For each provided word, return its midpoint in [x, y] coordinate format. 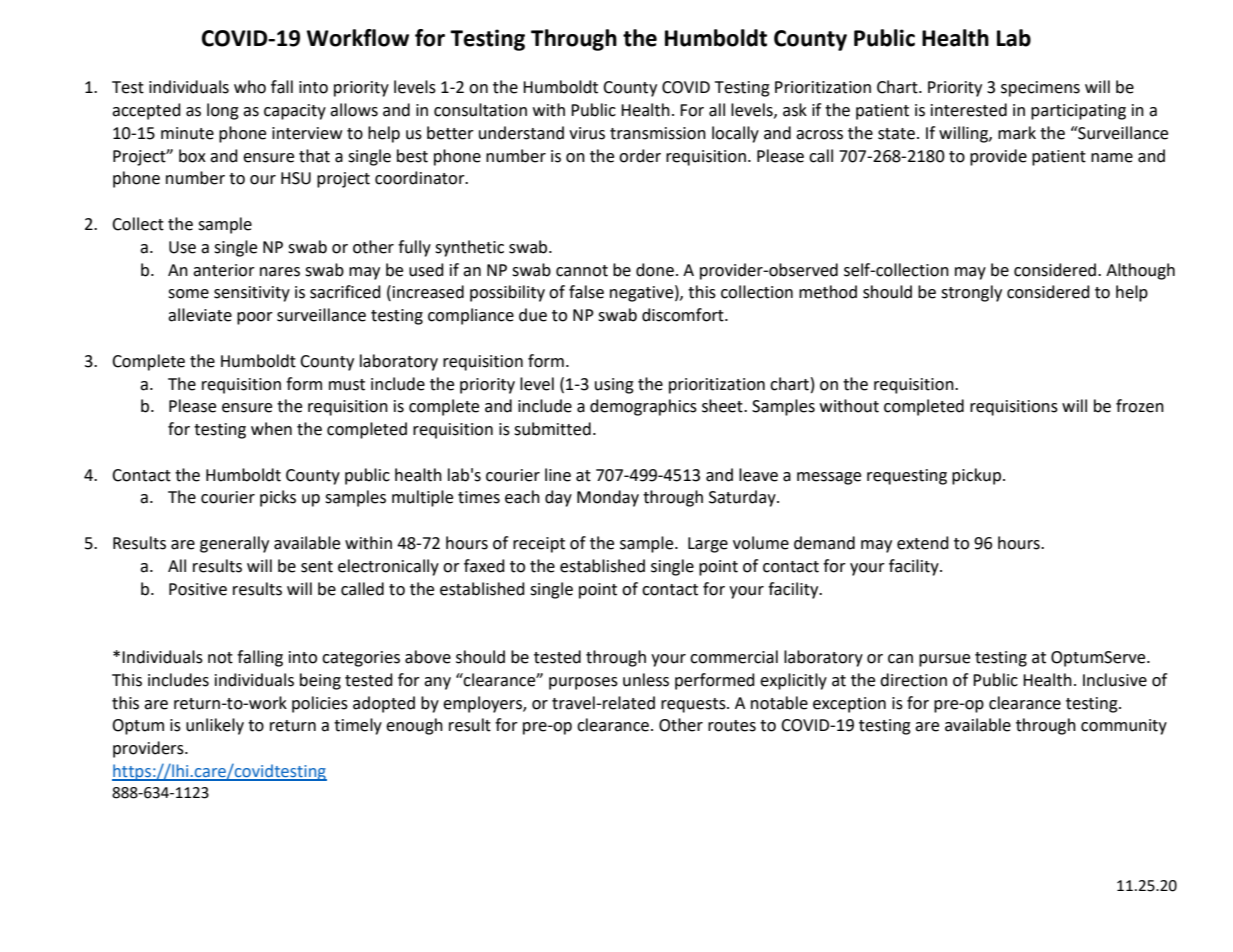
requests [694, 705]
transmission [658, 133]
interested [969, 110]
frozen [1140, 406]
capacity [295, 112]
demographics [643, 407]
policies [320, 704]
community [1124, 727]
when [271, 429]
